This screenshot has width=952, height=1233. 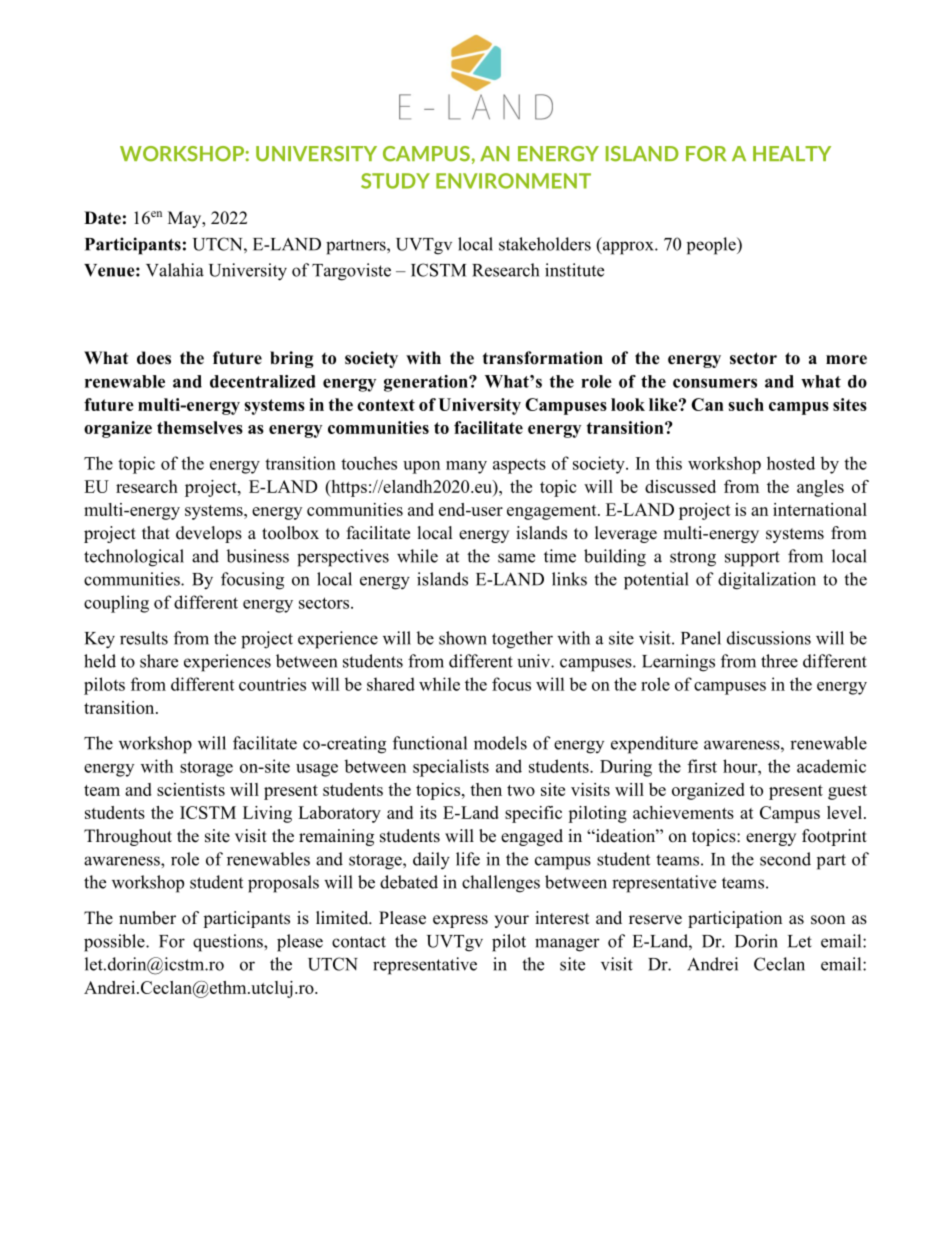 I want to click on HEALTY, so click(x=792, y=153).
